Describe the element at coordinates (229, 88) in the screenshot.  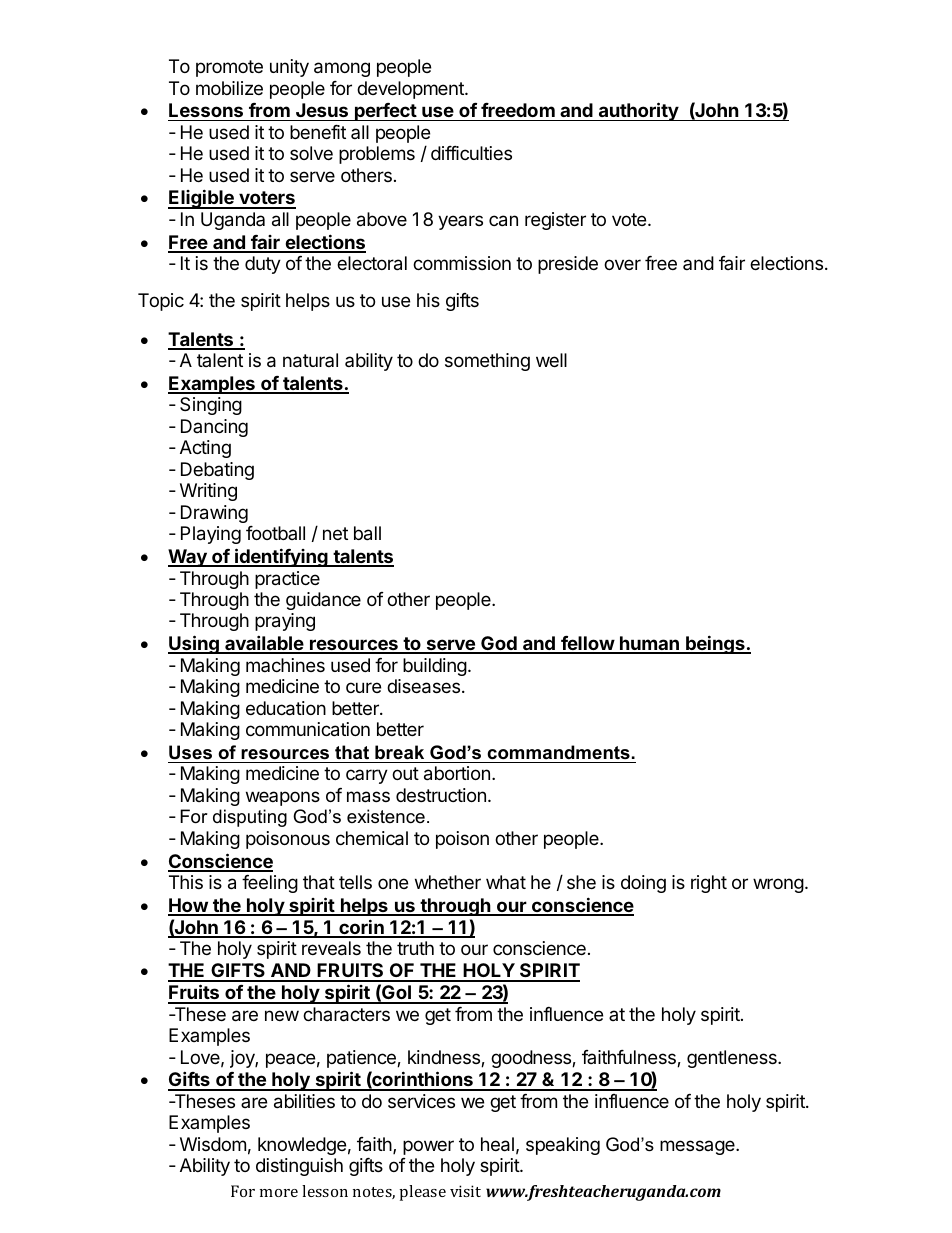
I see `mobilize` at that location.
